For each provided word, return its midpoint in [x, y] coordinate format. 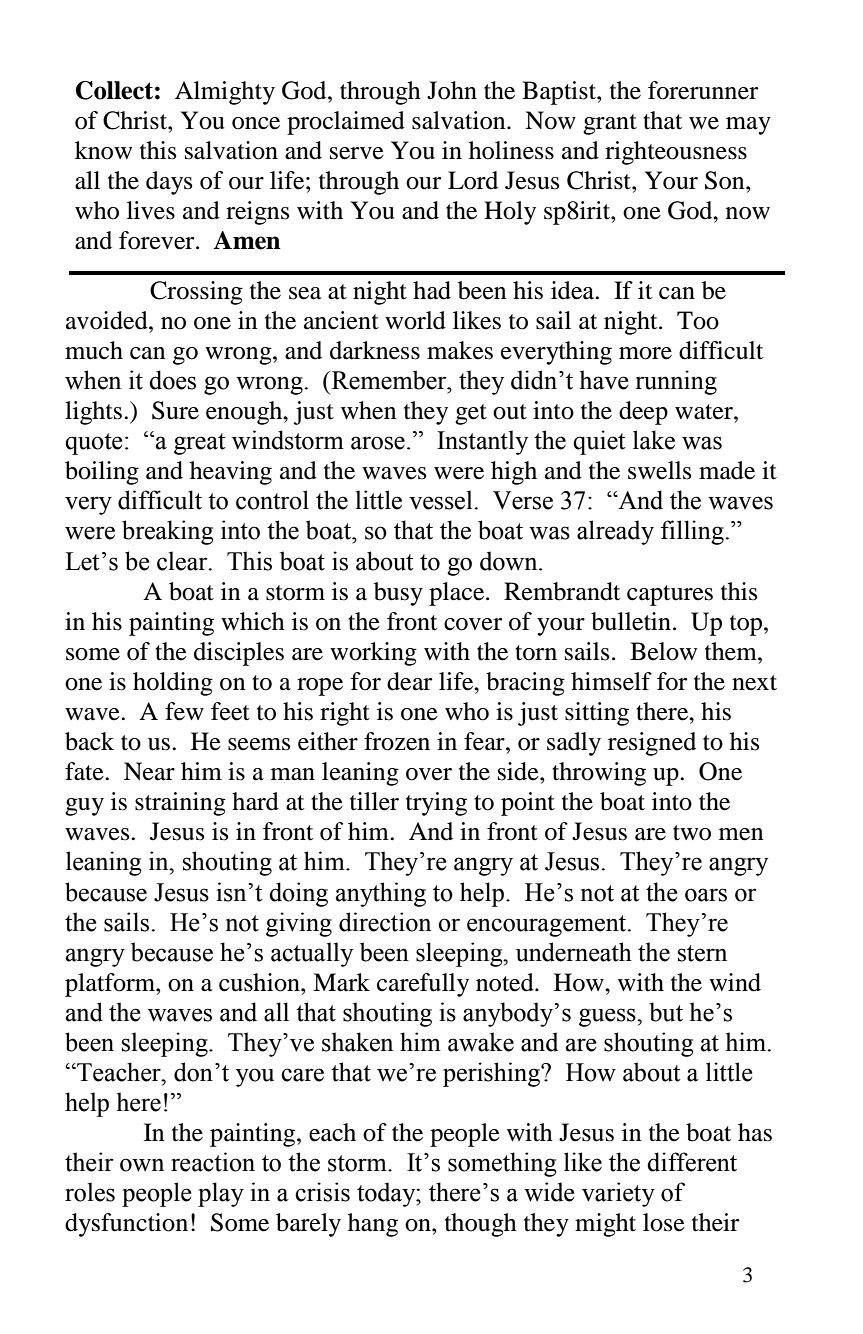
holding [173, 684]
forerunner [703, 90]
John [452, 90]
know [103, 150]
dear [409, 681]
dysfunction [126, 1225]
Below [663, 651]
